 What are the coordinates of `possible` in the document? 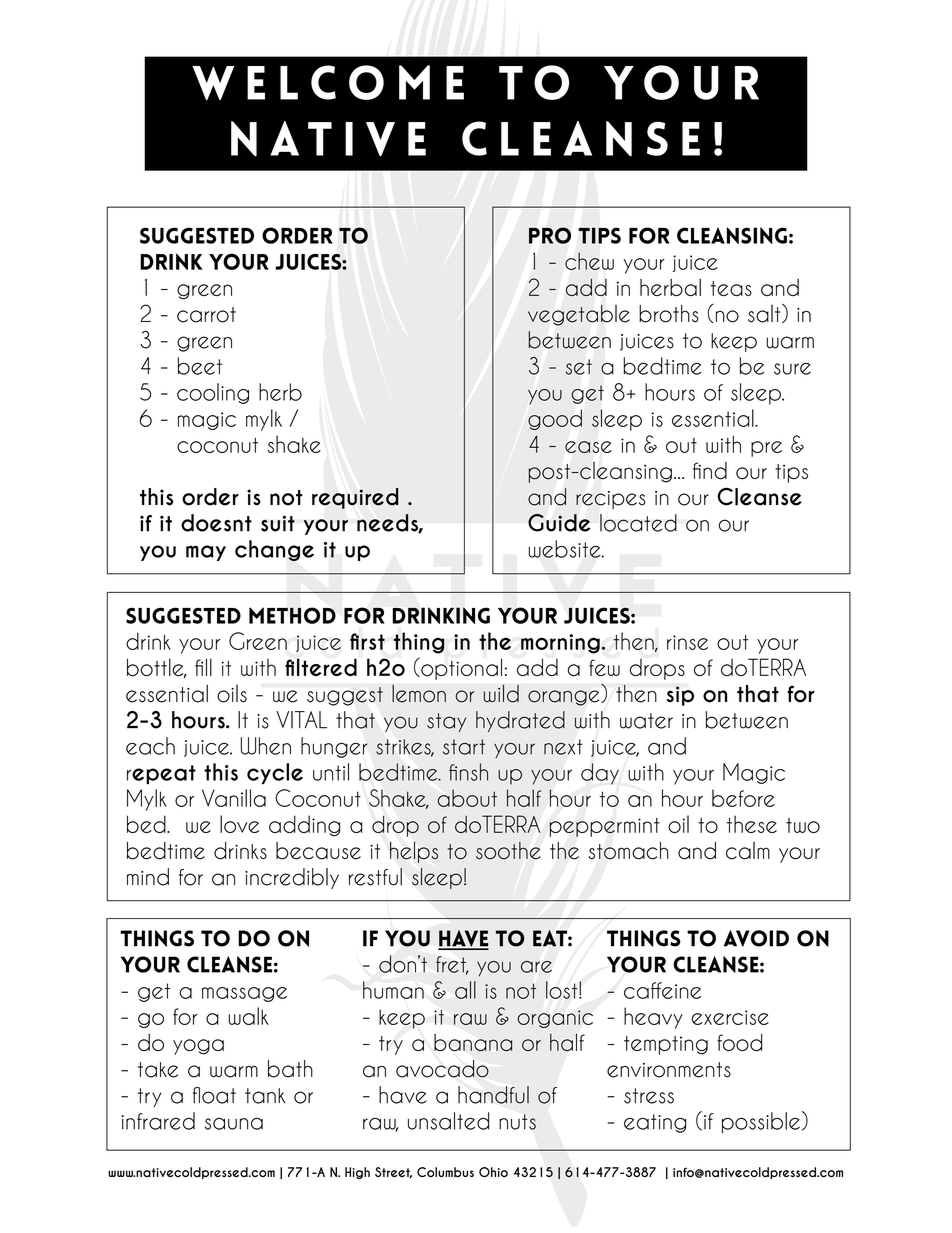 It's located at (761, 1123).
